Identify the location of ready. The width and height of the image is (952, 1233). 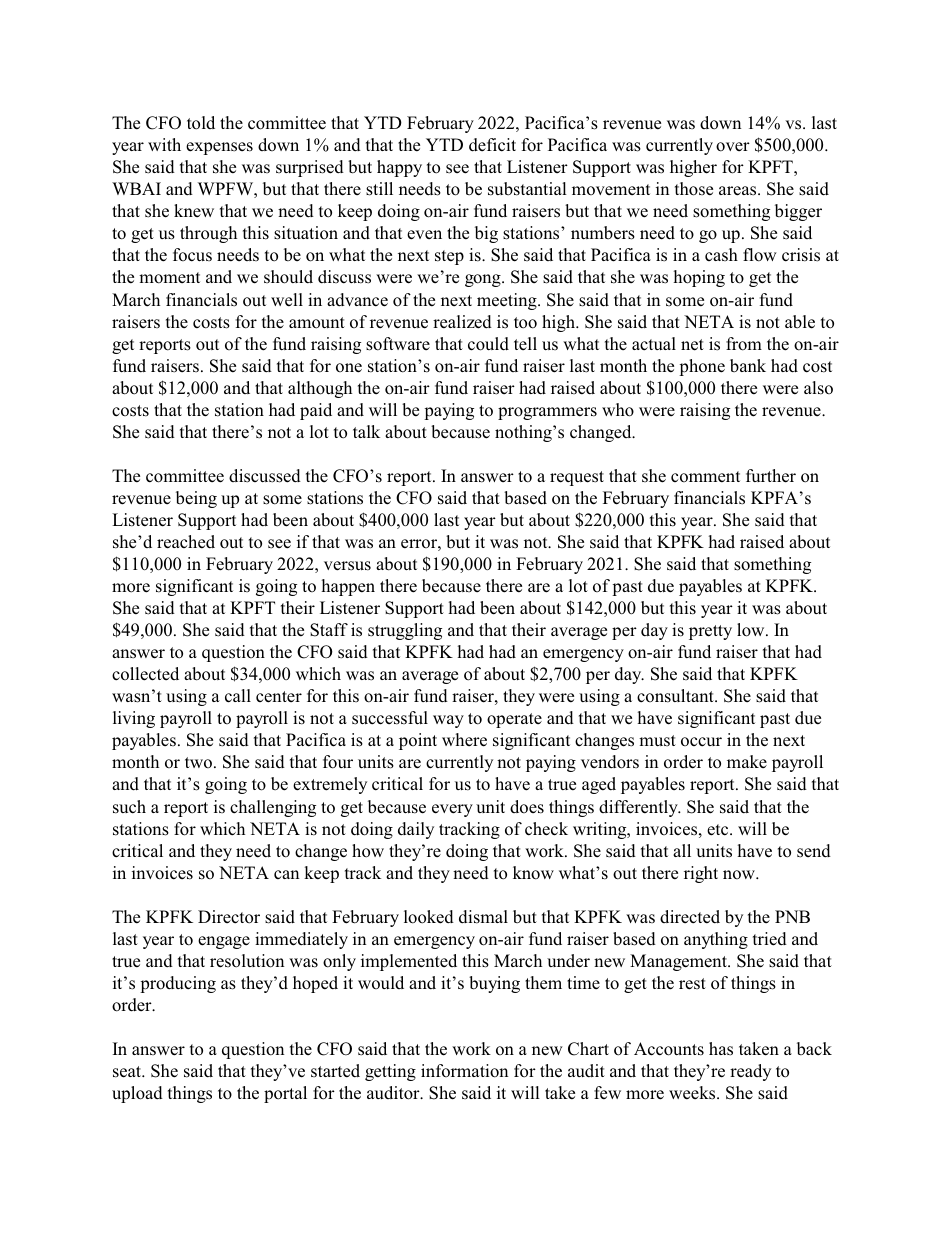
(750, 1072).
